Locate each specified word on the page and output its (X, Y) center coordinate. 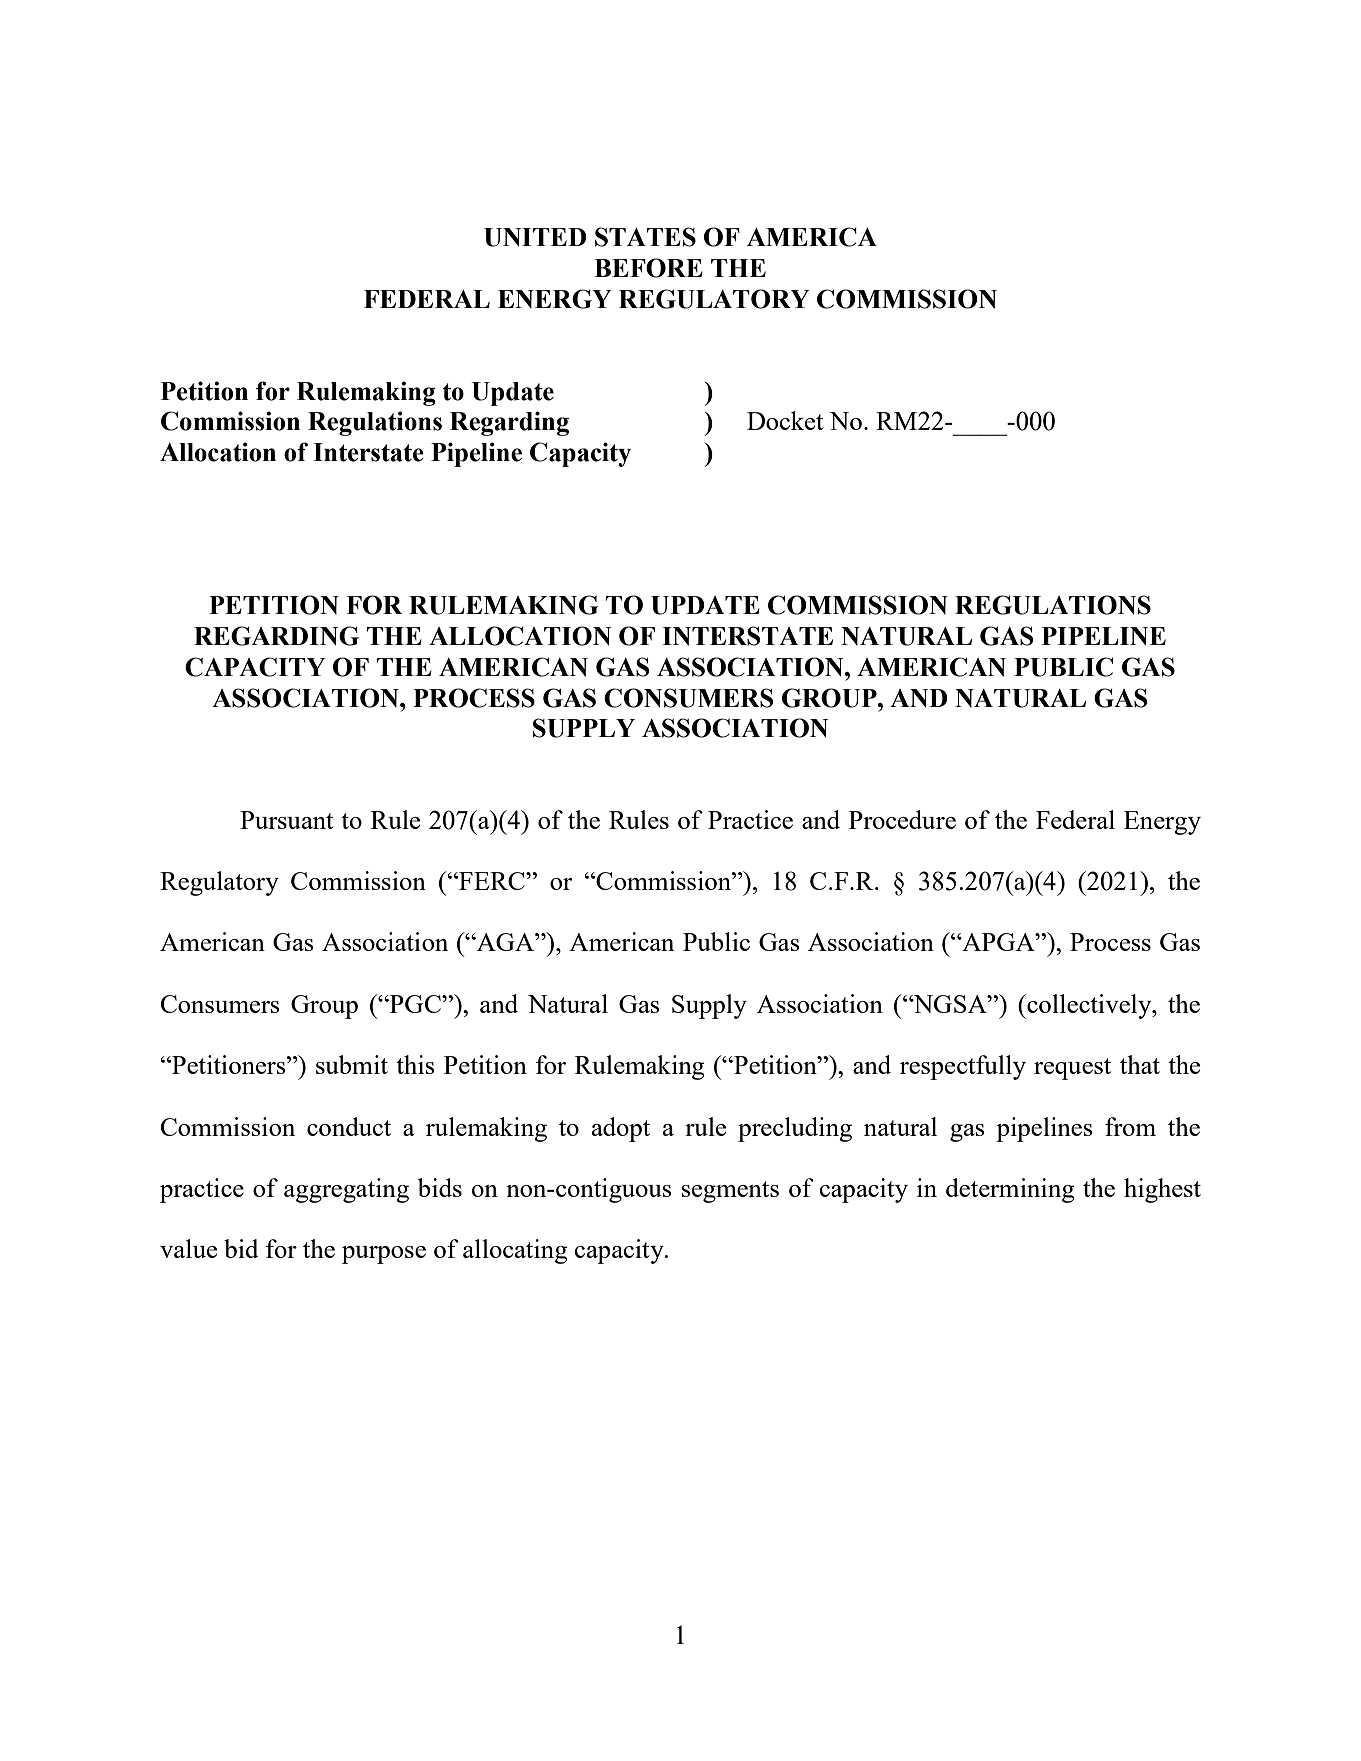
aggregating (346, 1190)
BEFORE (648, 268)
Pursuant (287, 820)
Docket (785, 420)
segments (730, 1192)
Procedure (902, 819)
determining (1010, 1190)
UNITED (535, 237)
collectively (1089, 1006)
